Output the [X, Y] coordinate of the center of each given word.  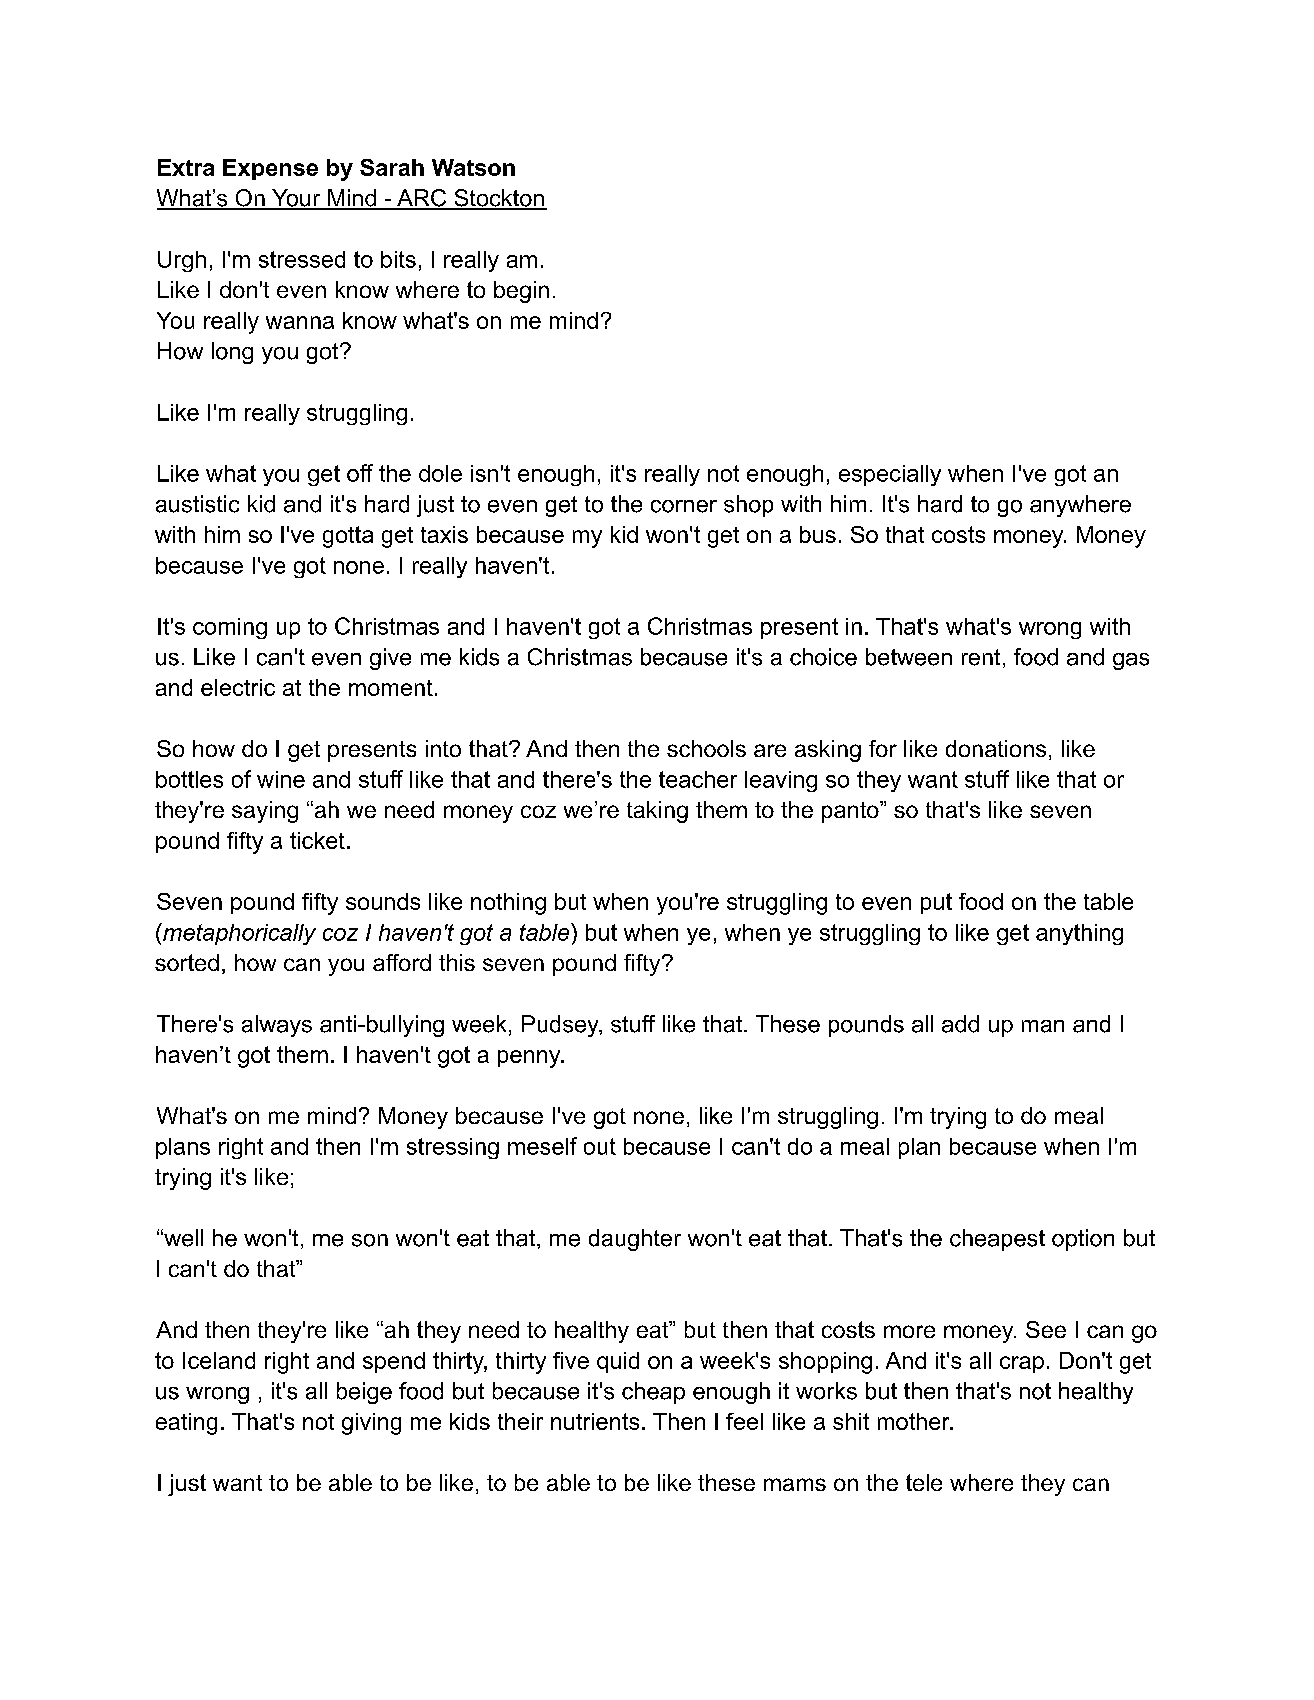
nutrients [595, 1421]
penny [530, 1059]
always [277, 1026]
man [1043, 1026]
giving [371, 1424]
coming [230, 628]
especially [890, 475]
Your [296, 199]
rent [981, 657]
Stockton [499, 199]
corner [684, 506]
